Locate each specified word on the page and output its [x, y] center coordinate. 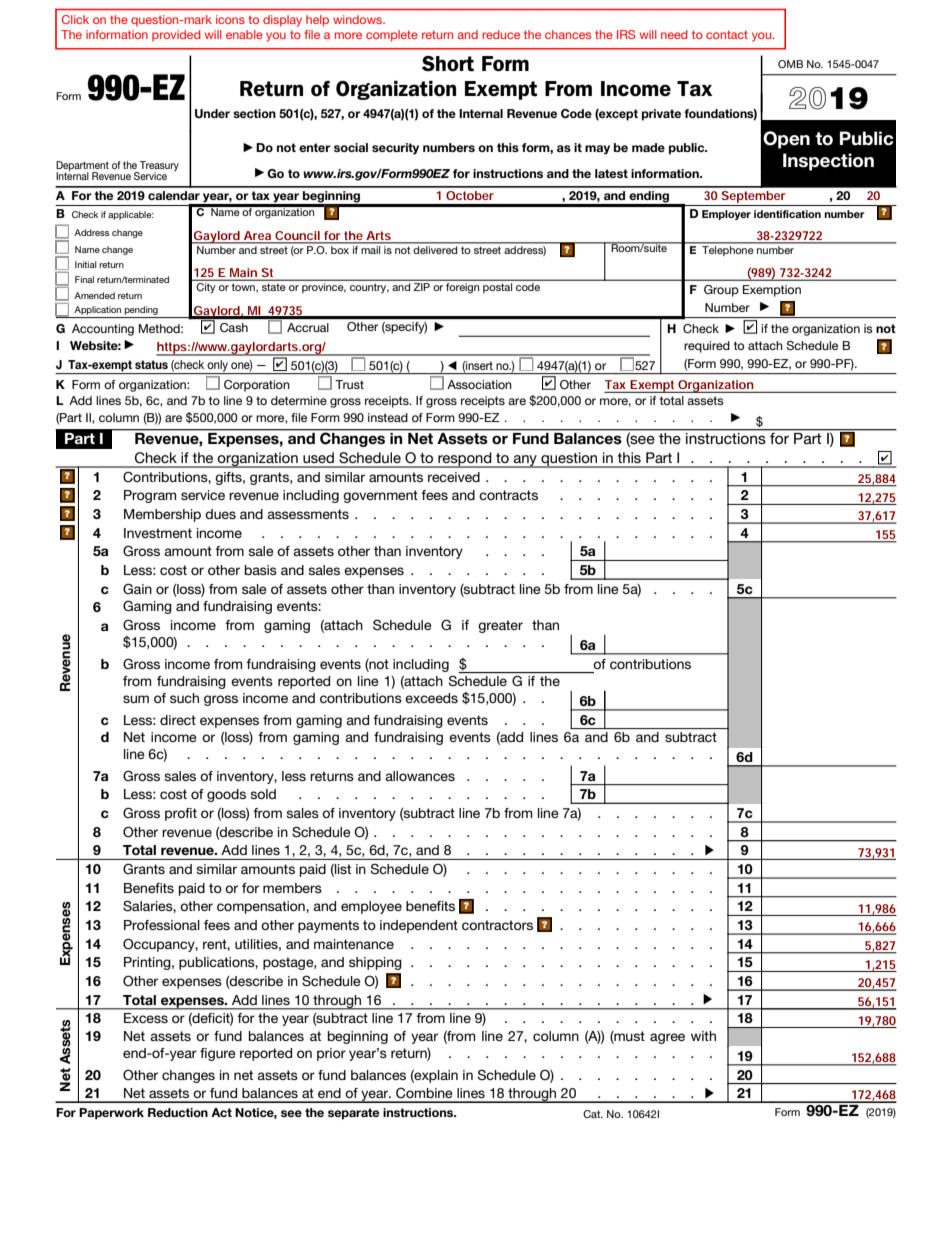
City [206, 288]
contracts [508, 495]
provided [176, 36]
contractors [497, 925]
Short [448, 64]
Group [721, 291]
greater [500, 626]
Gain [137, 589]
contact [727, 34]
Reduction [178, 1112]
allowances [420, 776]
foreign [462, 288]
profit [181, 814]
